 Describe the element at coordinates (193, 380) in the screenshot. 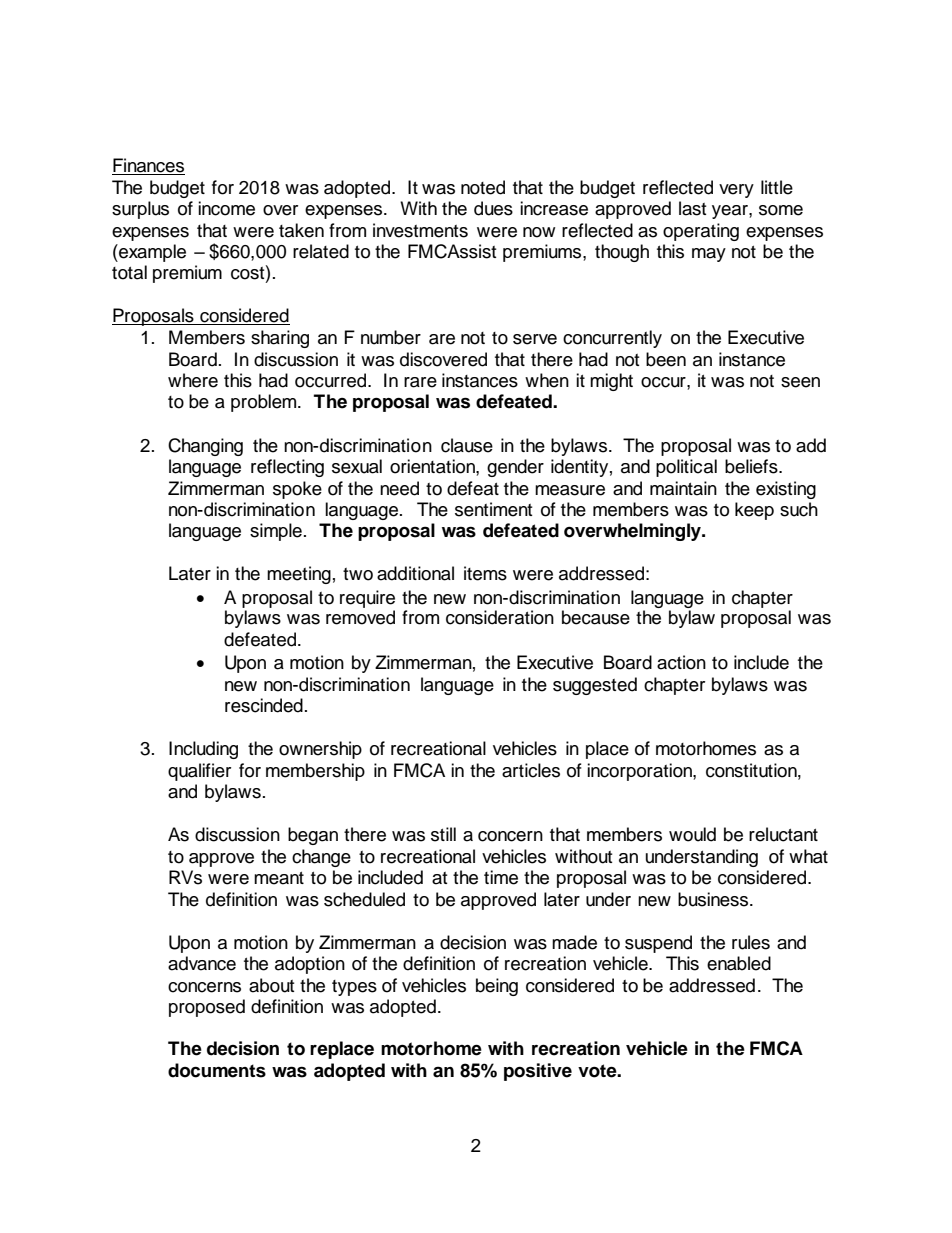

I see `where` at that location.
